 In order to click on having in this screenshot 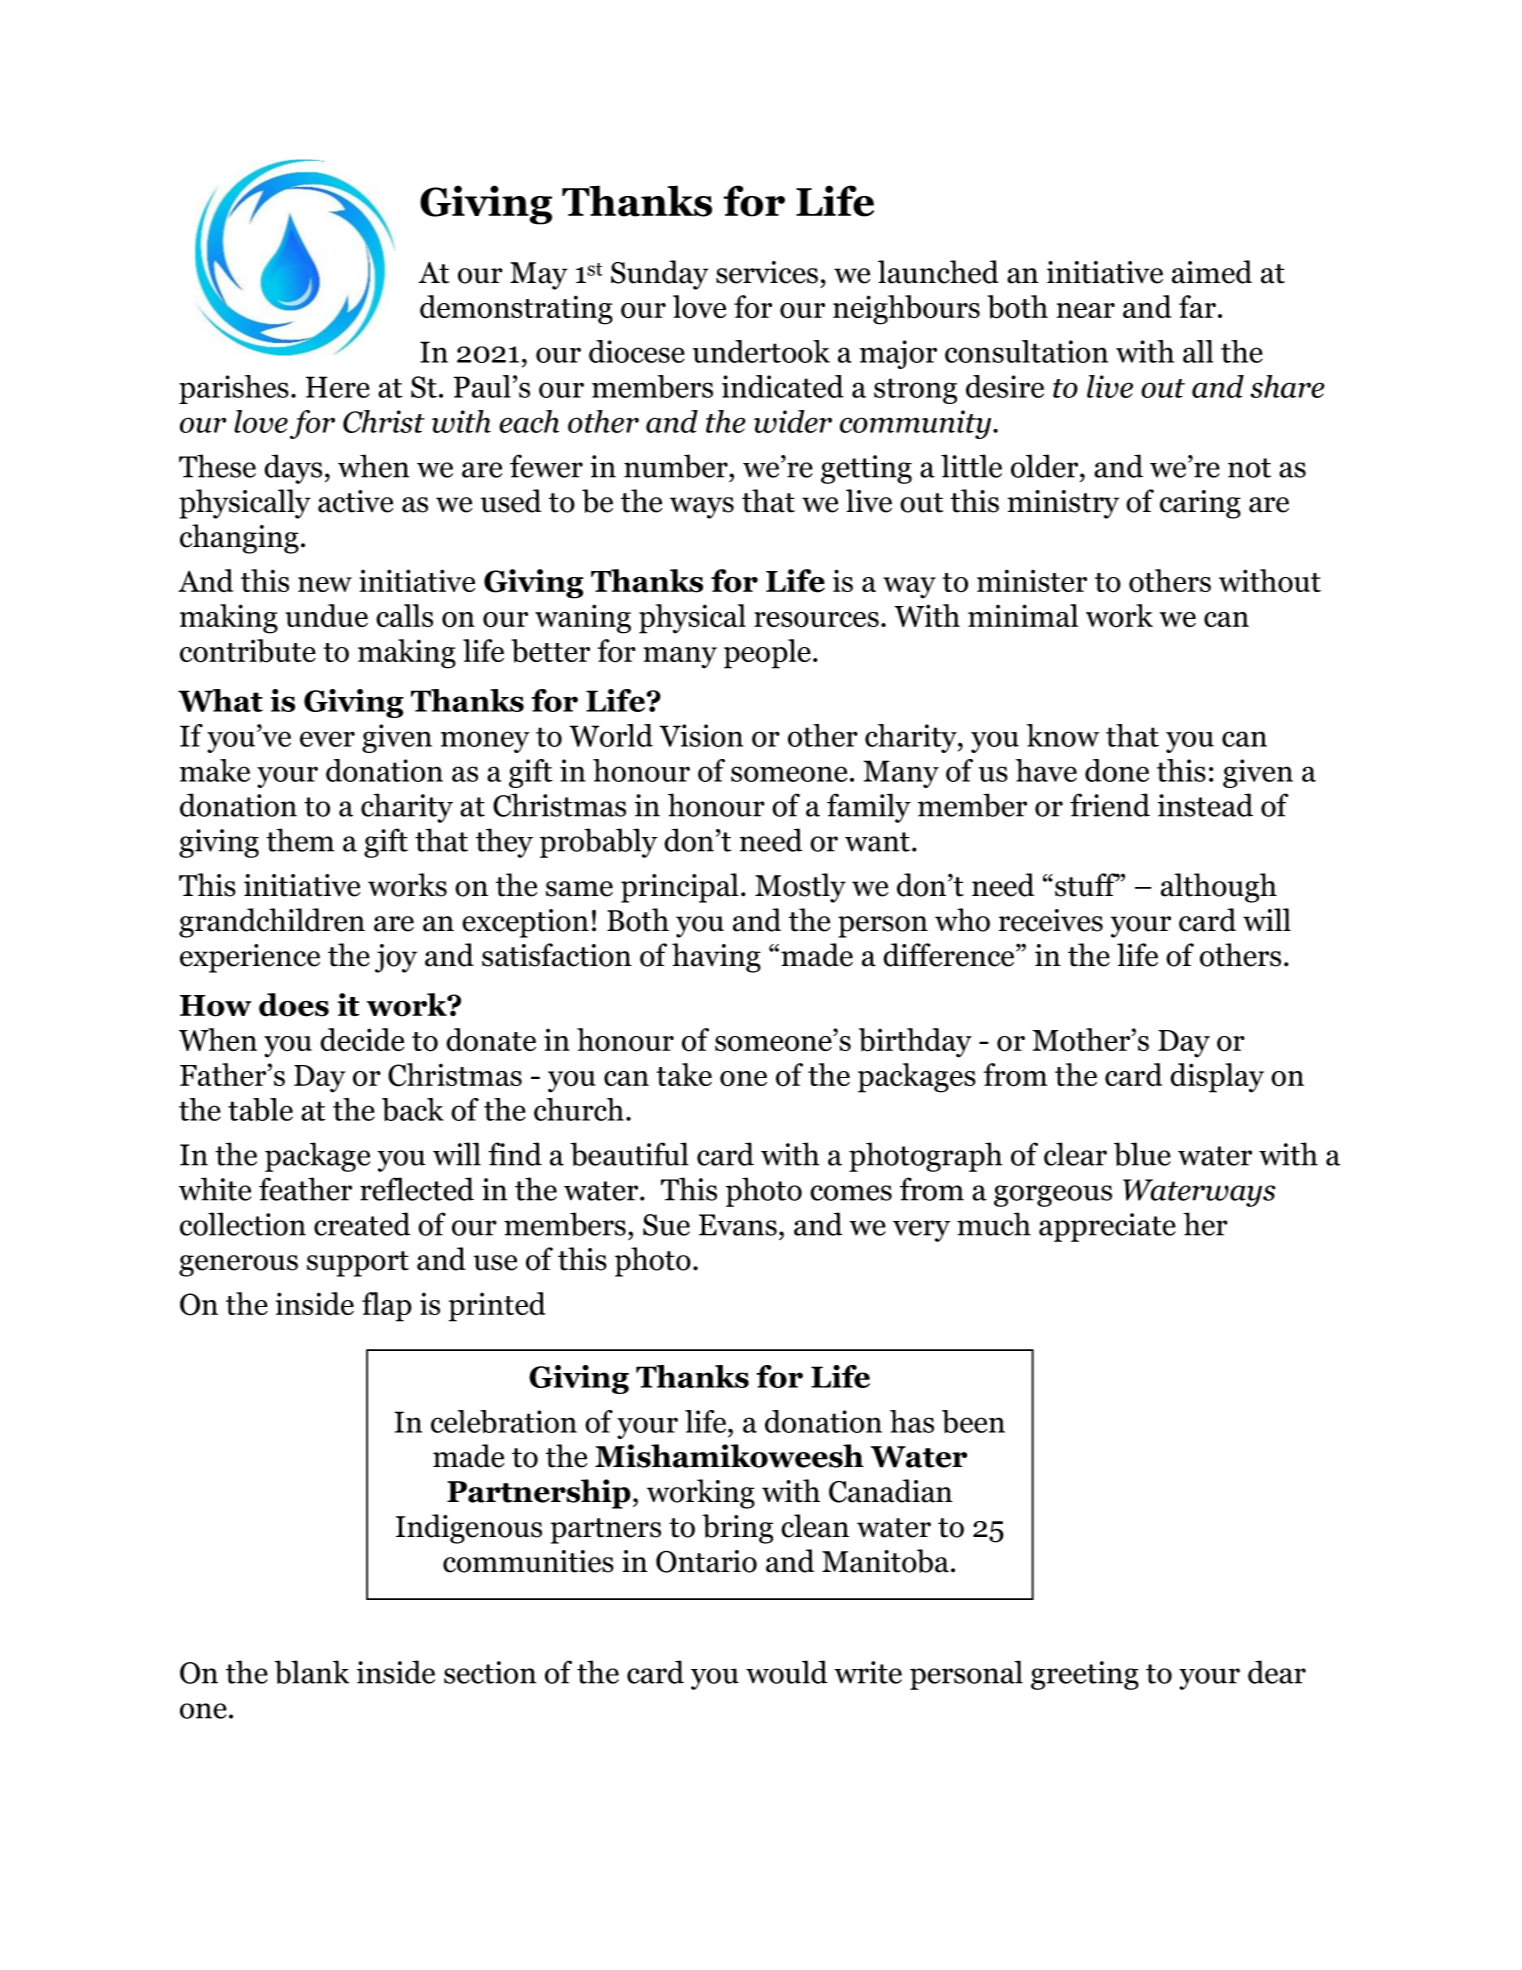, I will do `click(716, 958)`.
